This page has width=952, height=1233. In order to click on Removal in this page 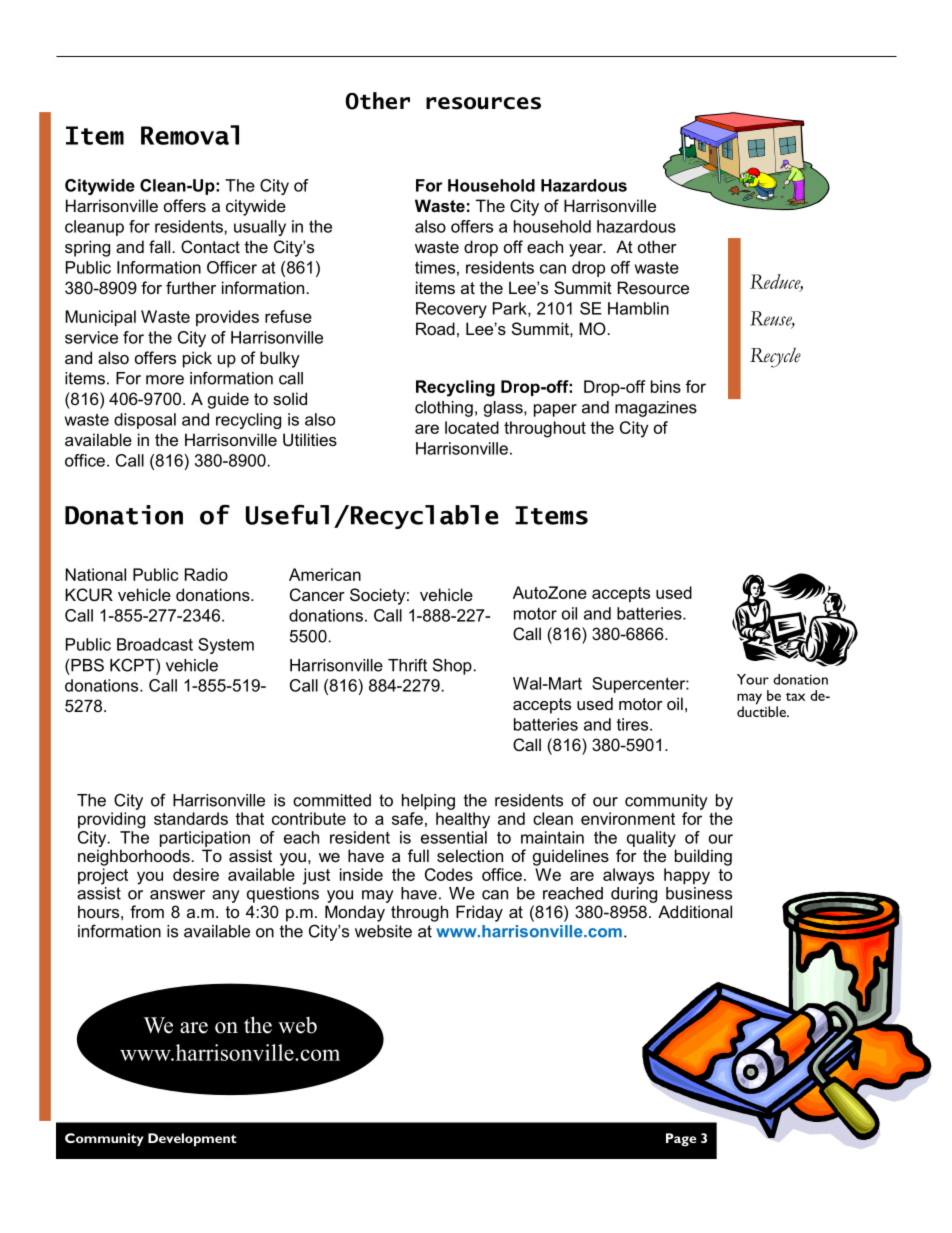, I will do `click(190, 135)`.
